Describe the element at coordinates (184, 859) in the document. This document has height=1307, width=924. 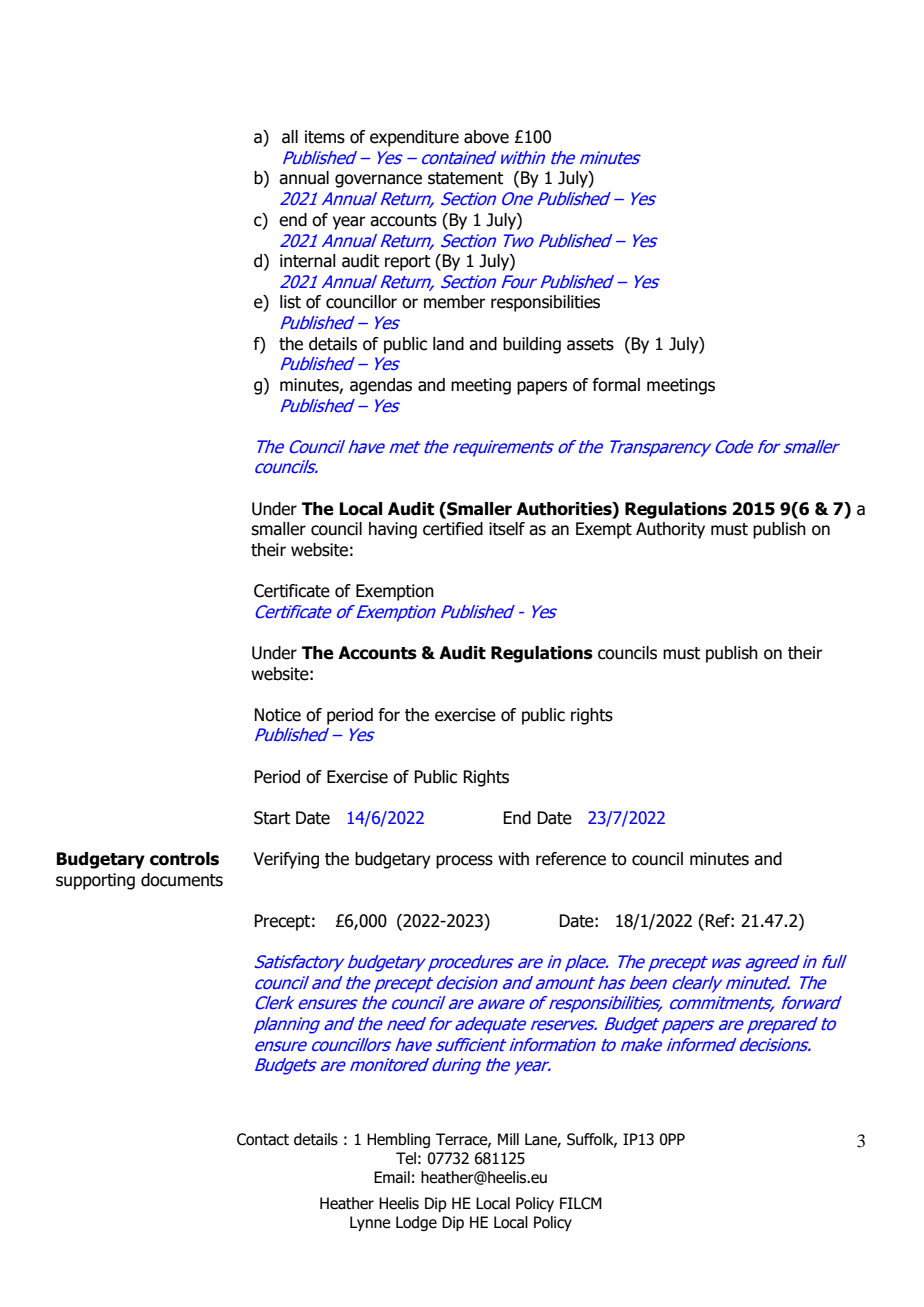
I see `controls` at that location.
